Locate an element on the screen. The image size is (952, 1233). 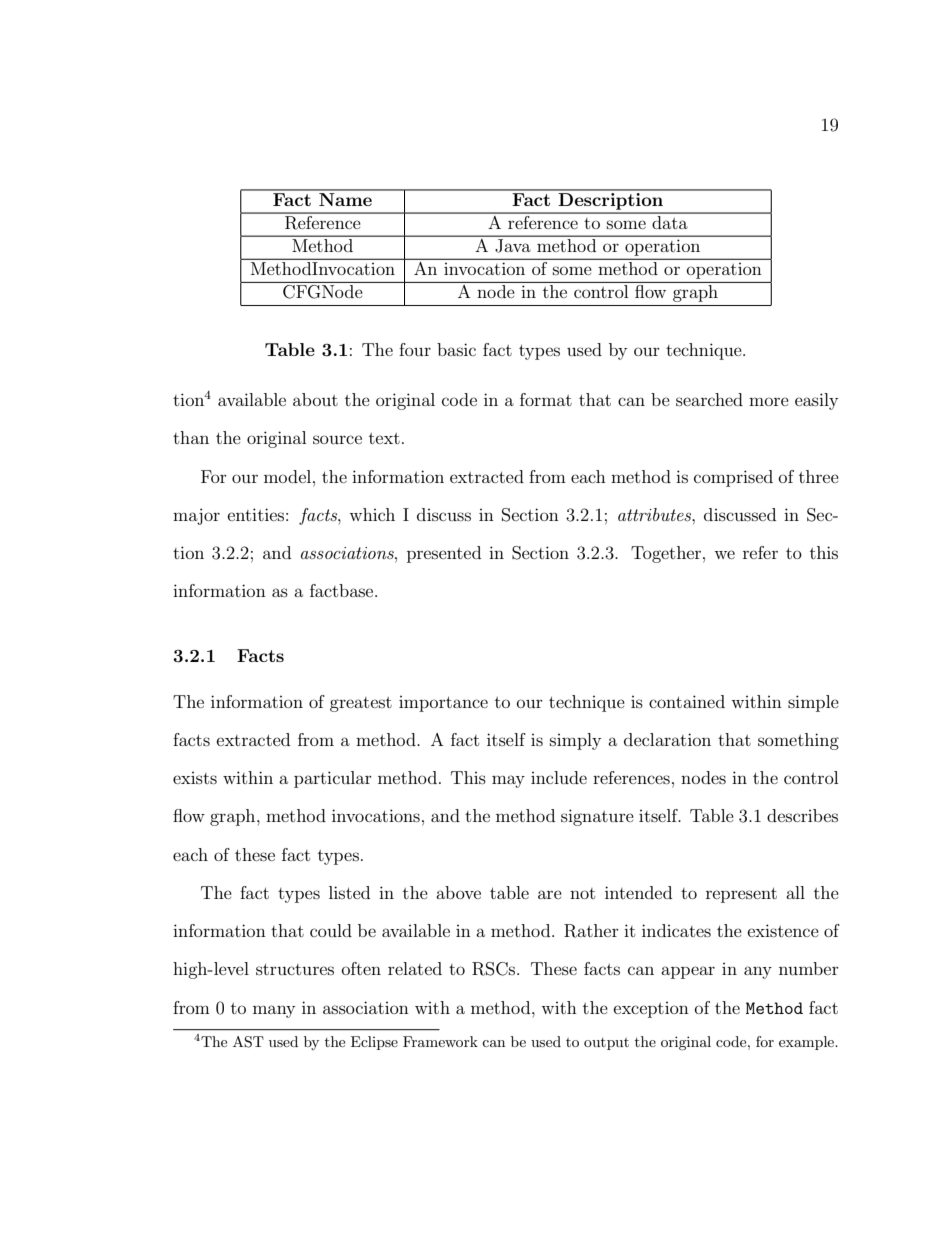
many is located at coordinates (274, 1011).
